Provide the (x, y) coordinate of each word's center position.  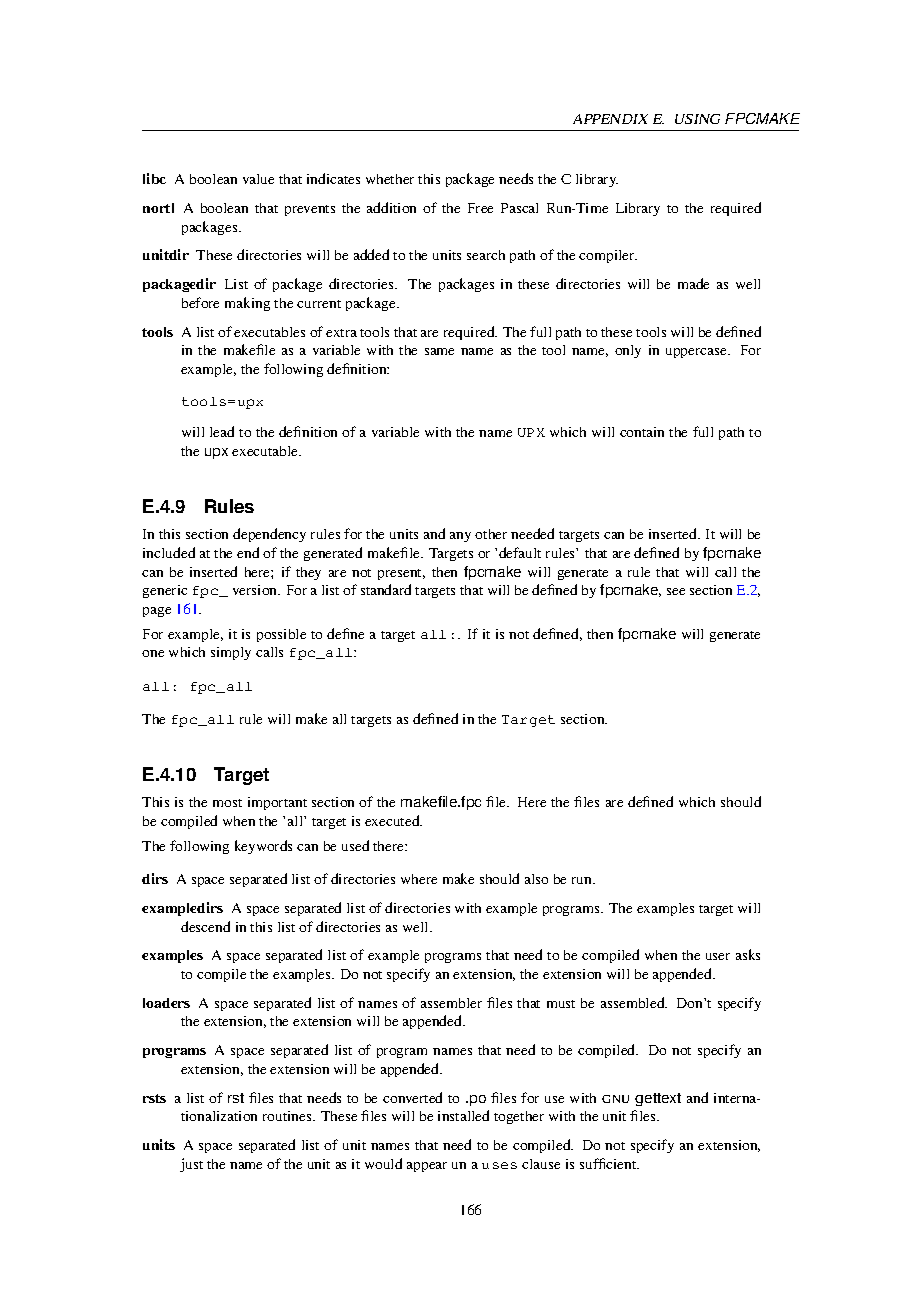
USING (697, 119)
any (460, 537)
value (258, 179)
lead (222, 431)
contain (642, 432)
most (227, 803)
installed (463, 1115)
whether (390, 179)
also (536, 879)
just (191, 1165)
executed (393, 820)
